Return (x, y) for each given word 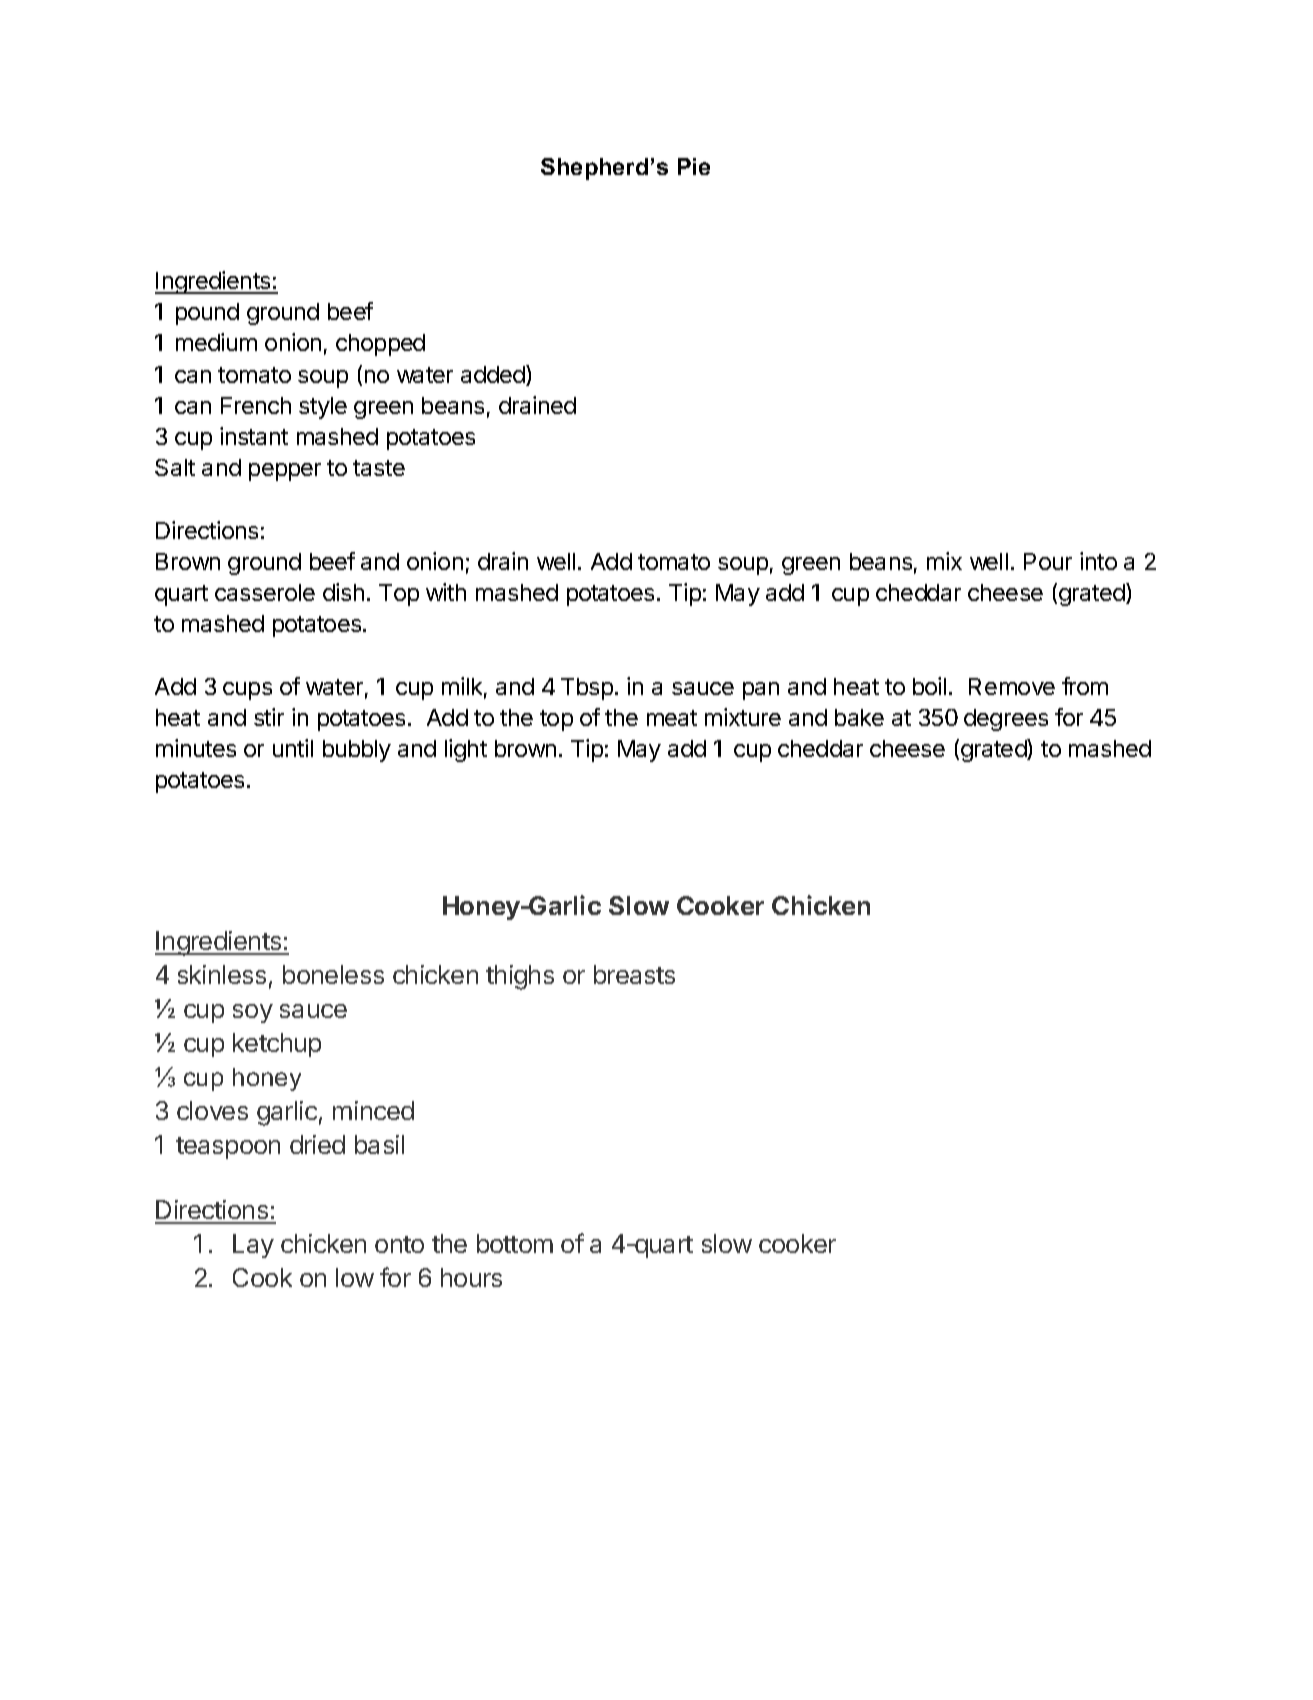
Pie (694, 166)
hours (471, 1277)
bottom (515, 1243)
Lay (253, 1246)
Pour (1048, 561)
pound (207, 314)
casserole (265, 592)
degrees (1006, 720)
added (494, 375)
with (446, 592)
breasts (634, 974)
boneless (333, 974)
